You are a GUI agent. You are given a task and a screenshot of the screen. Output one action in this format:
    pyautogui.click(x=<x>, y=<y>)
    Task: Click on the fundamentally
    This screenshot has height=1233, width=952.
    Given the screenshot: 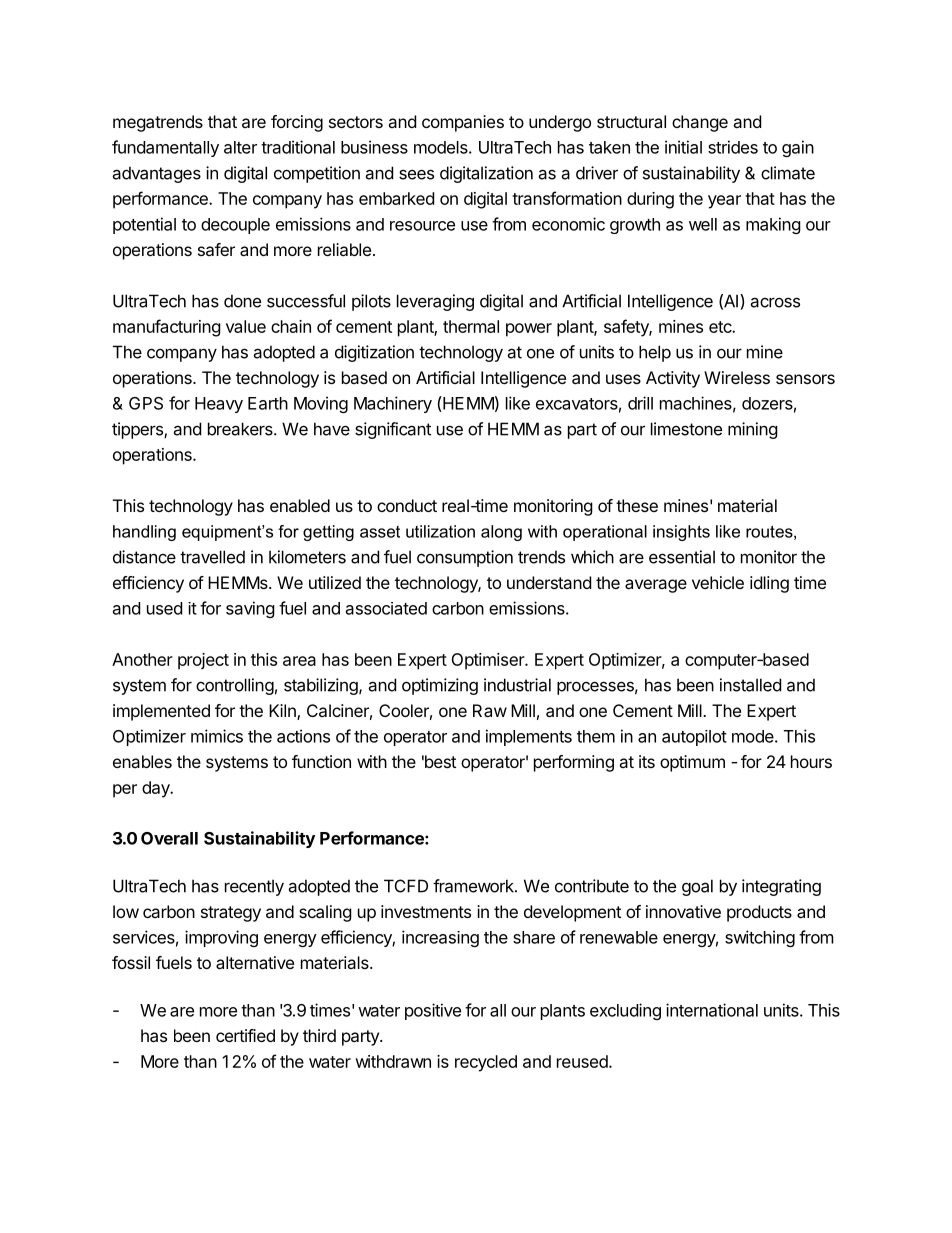 What is the action you would take?
    pyautogui.click(x=165, y=148)
